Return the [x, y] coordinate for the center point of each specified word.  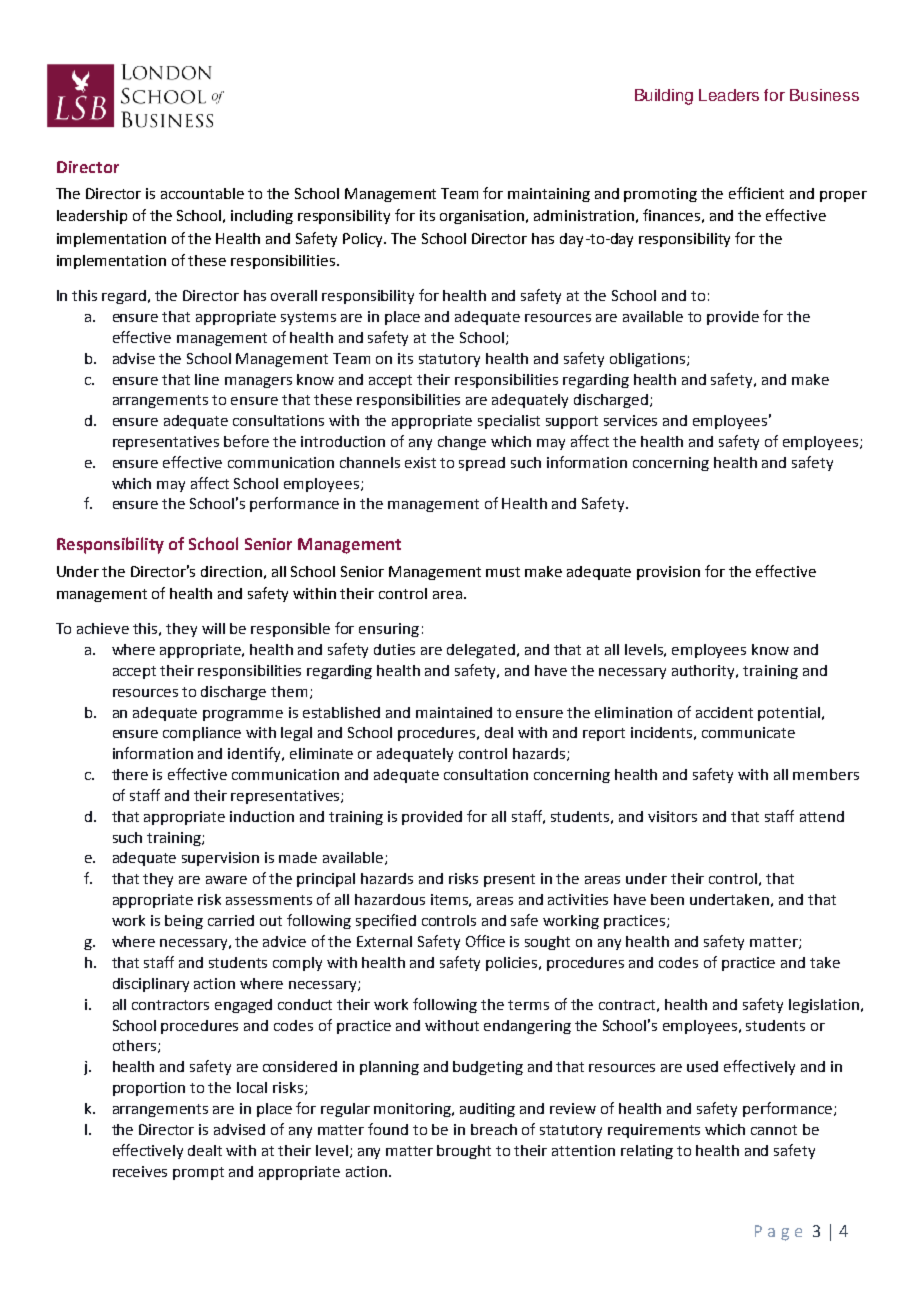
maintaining [549, 195]
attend [822, 816]
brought [464, 1152]
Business [824, 95]
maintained [454, 712]
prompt [198, 1173]
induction [262, 816]
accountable [202, 193]
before [246, 441]
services [630, 420]
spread [482, 464]
